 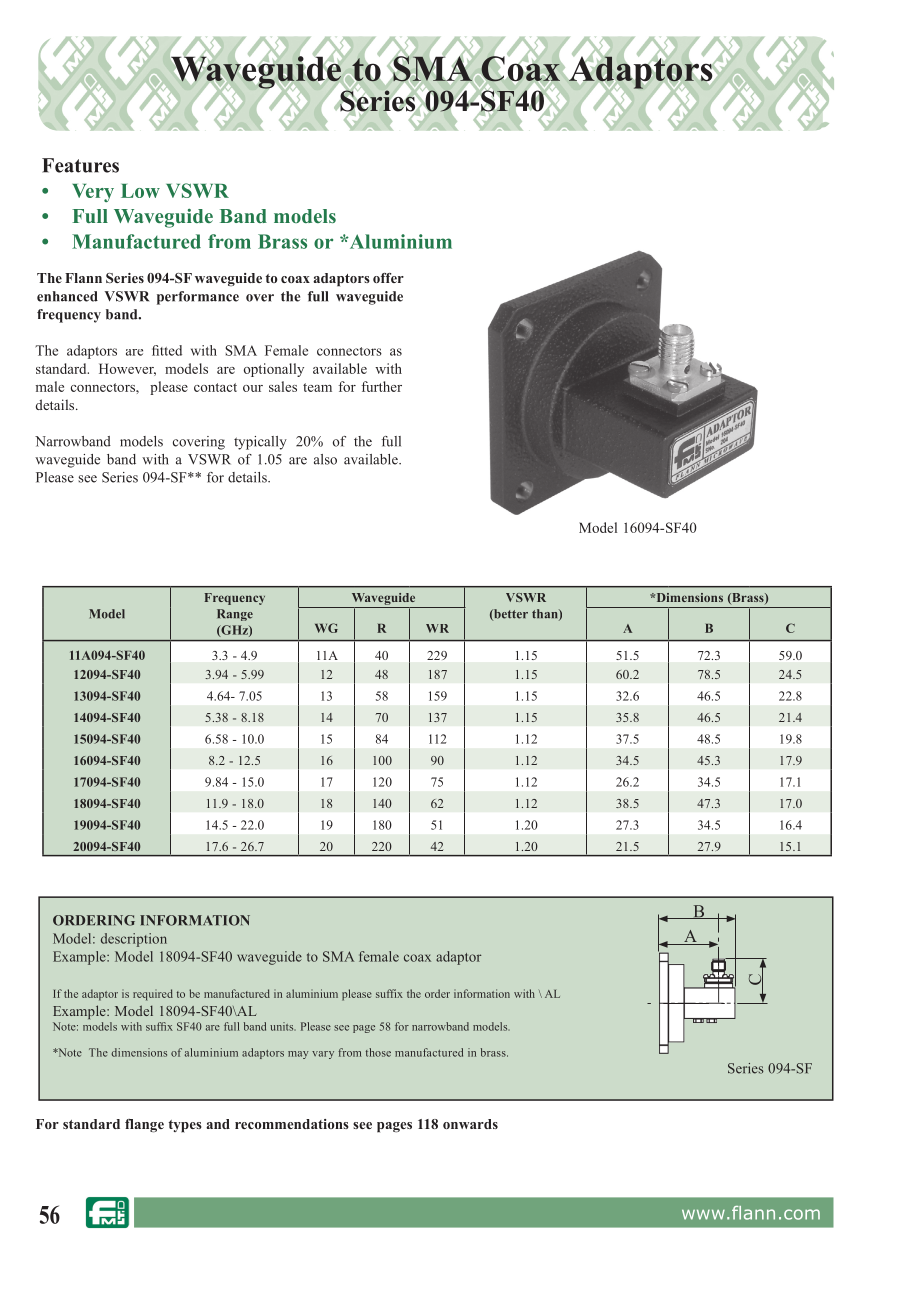 What do you see at coordinates (317, 387) in the screenshot?
I see `team` at bounding box center [317, 387].
